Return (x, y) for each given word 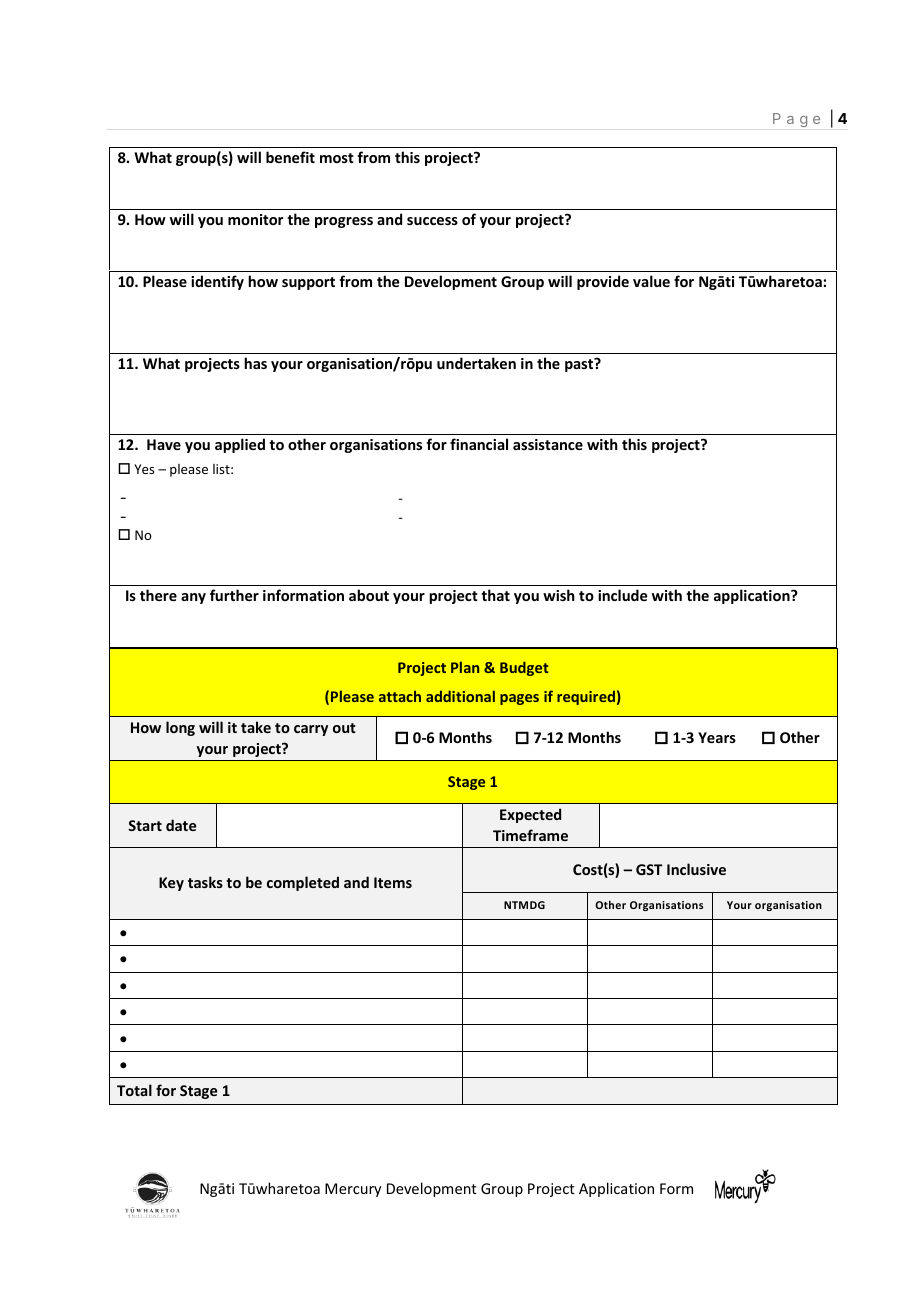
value (651, 281)
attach (400, 696)
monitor (255, 219)
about (369, 595)
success (432, 221)
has (255, 363)
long (180, 728)
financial (479, 444)
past (580, 365)
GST (649, 869)
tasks (205, 882)
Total (134, 1090)
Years (717, 737)
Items (393, 882)
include (623, 595)
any (193, 598)
